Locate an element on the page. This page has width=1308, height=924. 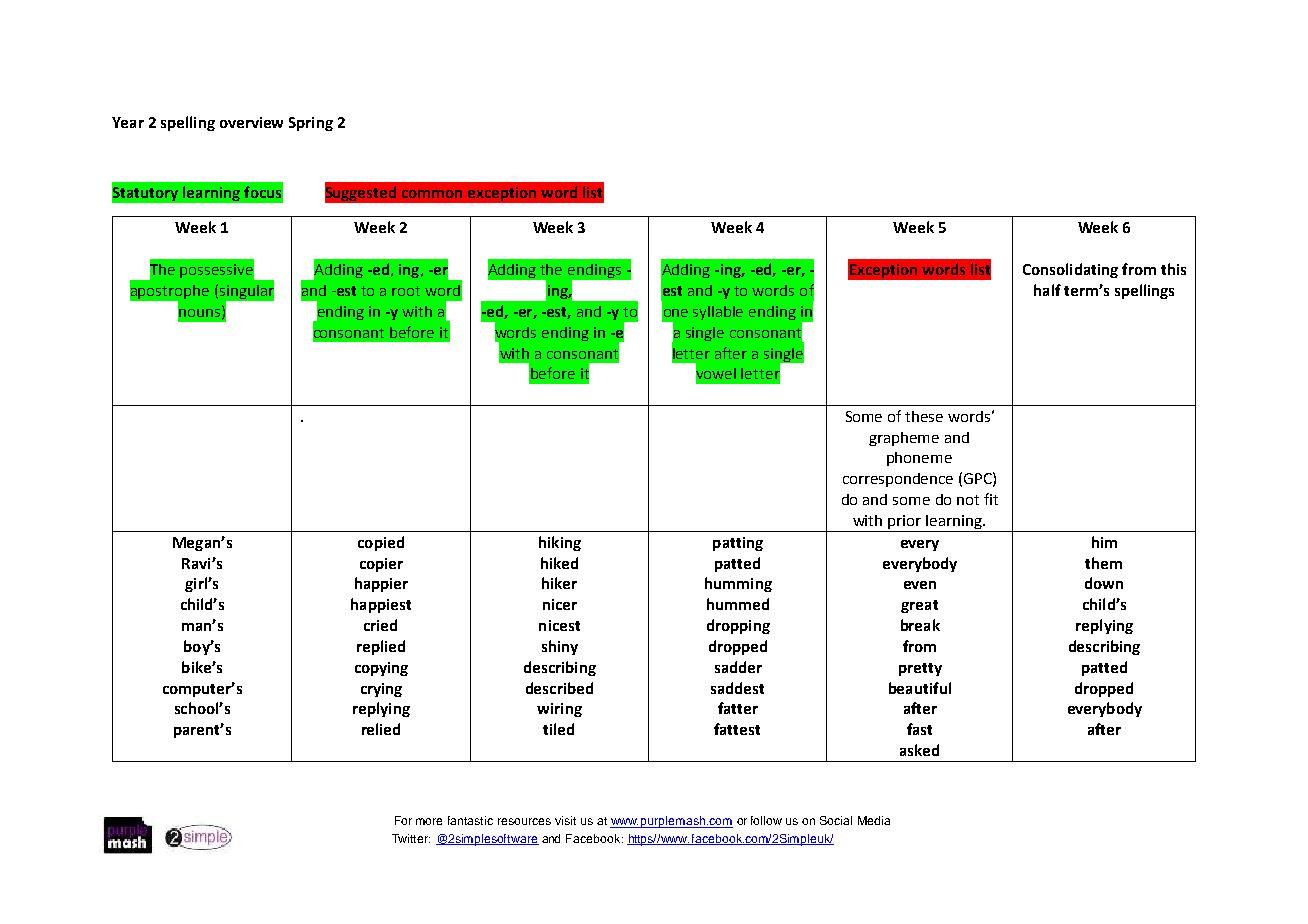
Twitter is located at coordinates (411, 838).
